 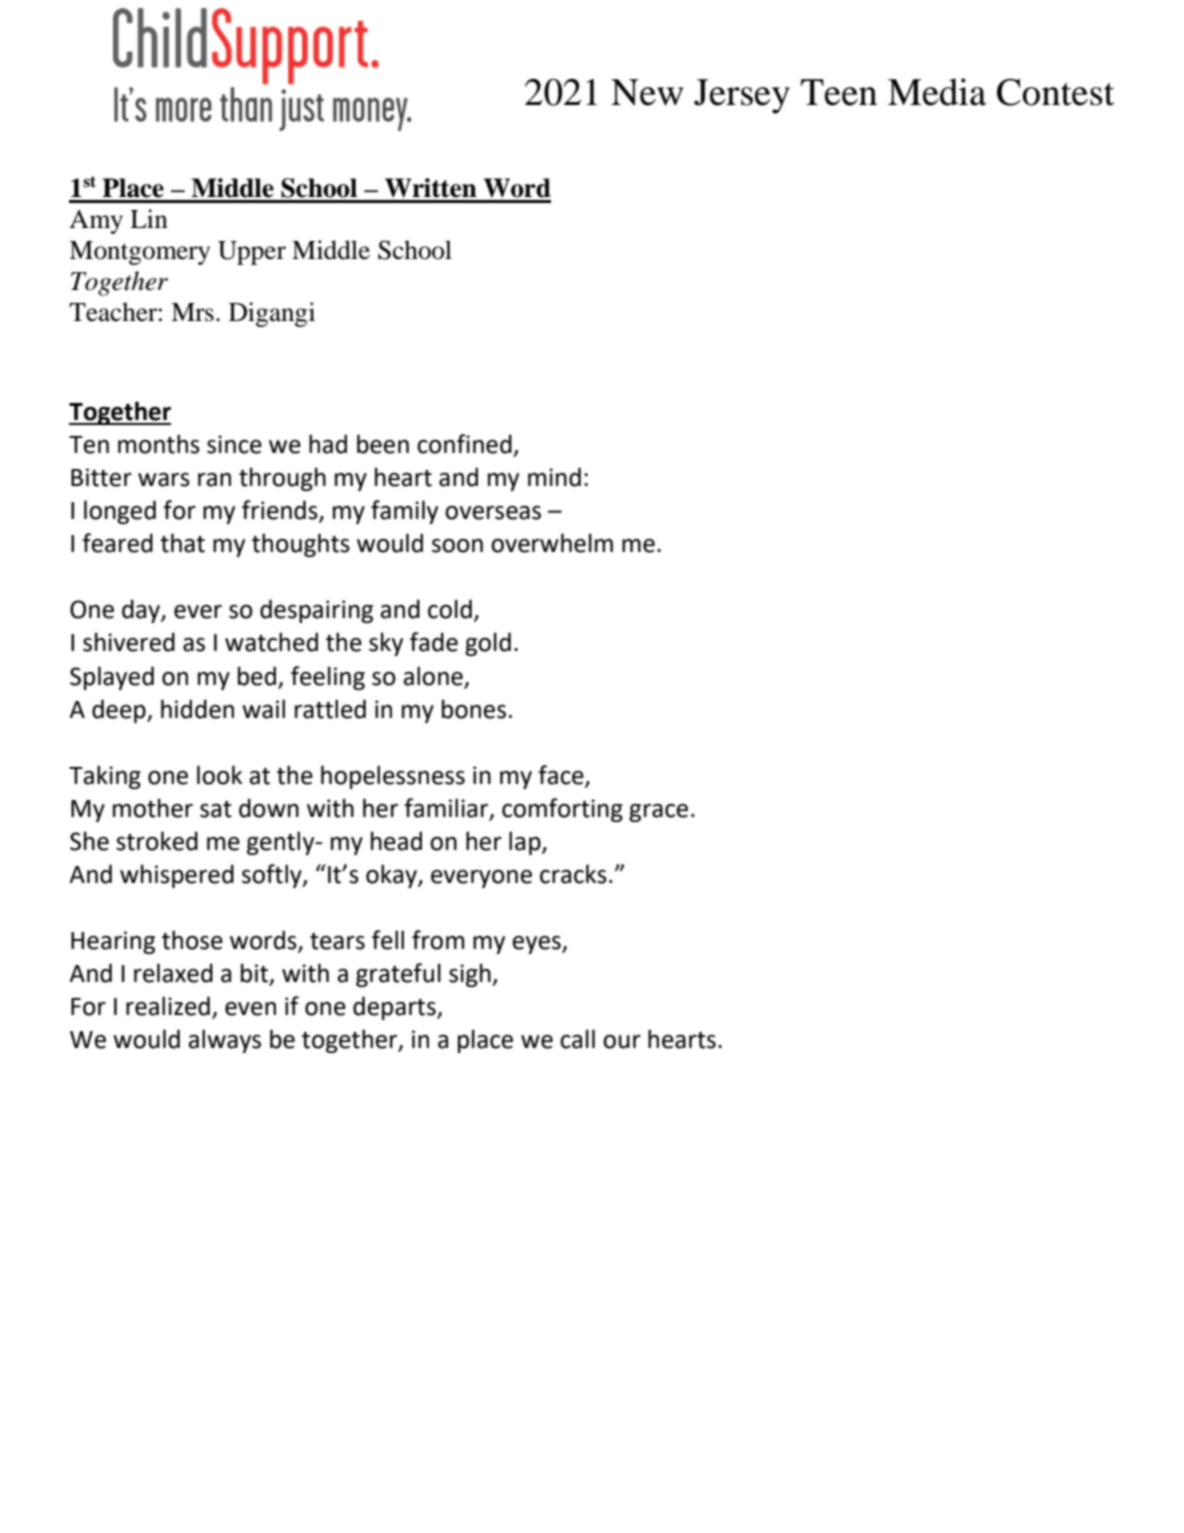 What do you see at coordinates (219, 775) in the document?
I see `look` at bounding box center [219, 775].
